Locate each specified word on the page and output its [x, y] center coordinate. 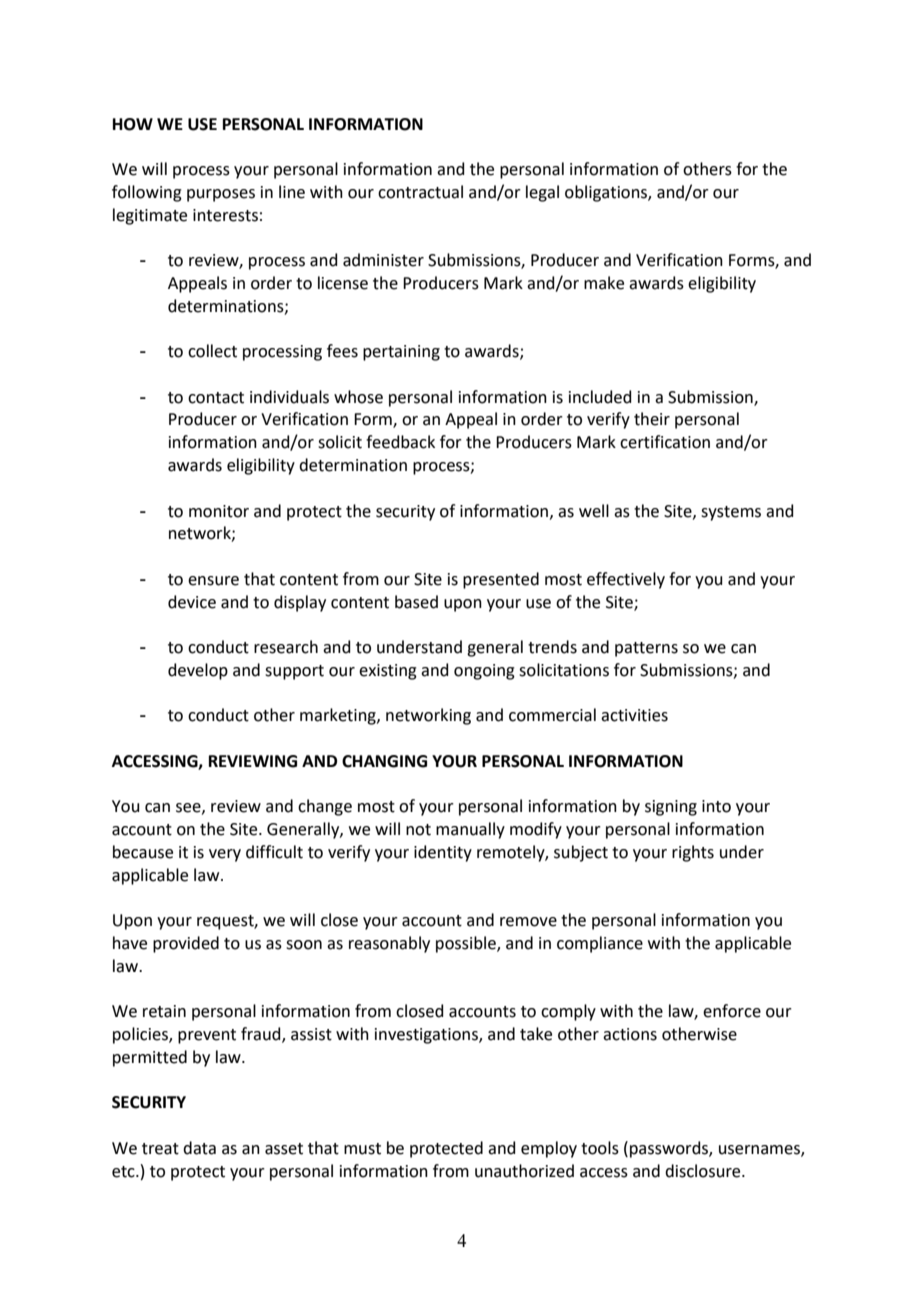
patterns [646, 649]
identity [443, 853]
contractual [420, 192]
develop [198, 671]
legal [542, 193]
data [199, 1148]
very [225, 855]
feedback [400, 442]
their [652, 419]
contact [216, 398]
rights [693, 853]
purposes [221, 195]
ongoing [484, 672]
